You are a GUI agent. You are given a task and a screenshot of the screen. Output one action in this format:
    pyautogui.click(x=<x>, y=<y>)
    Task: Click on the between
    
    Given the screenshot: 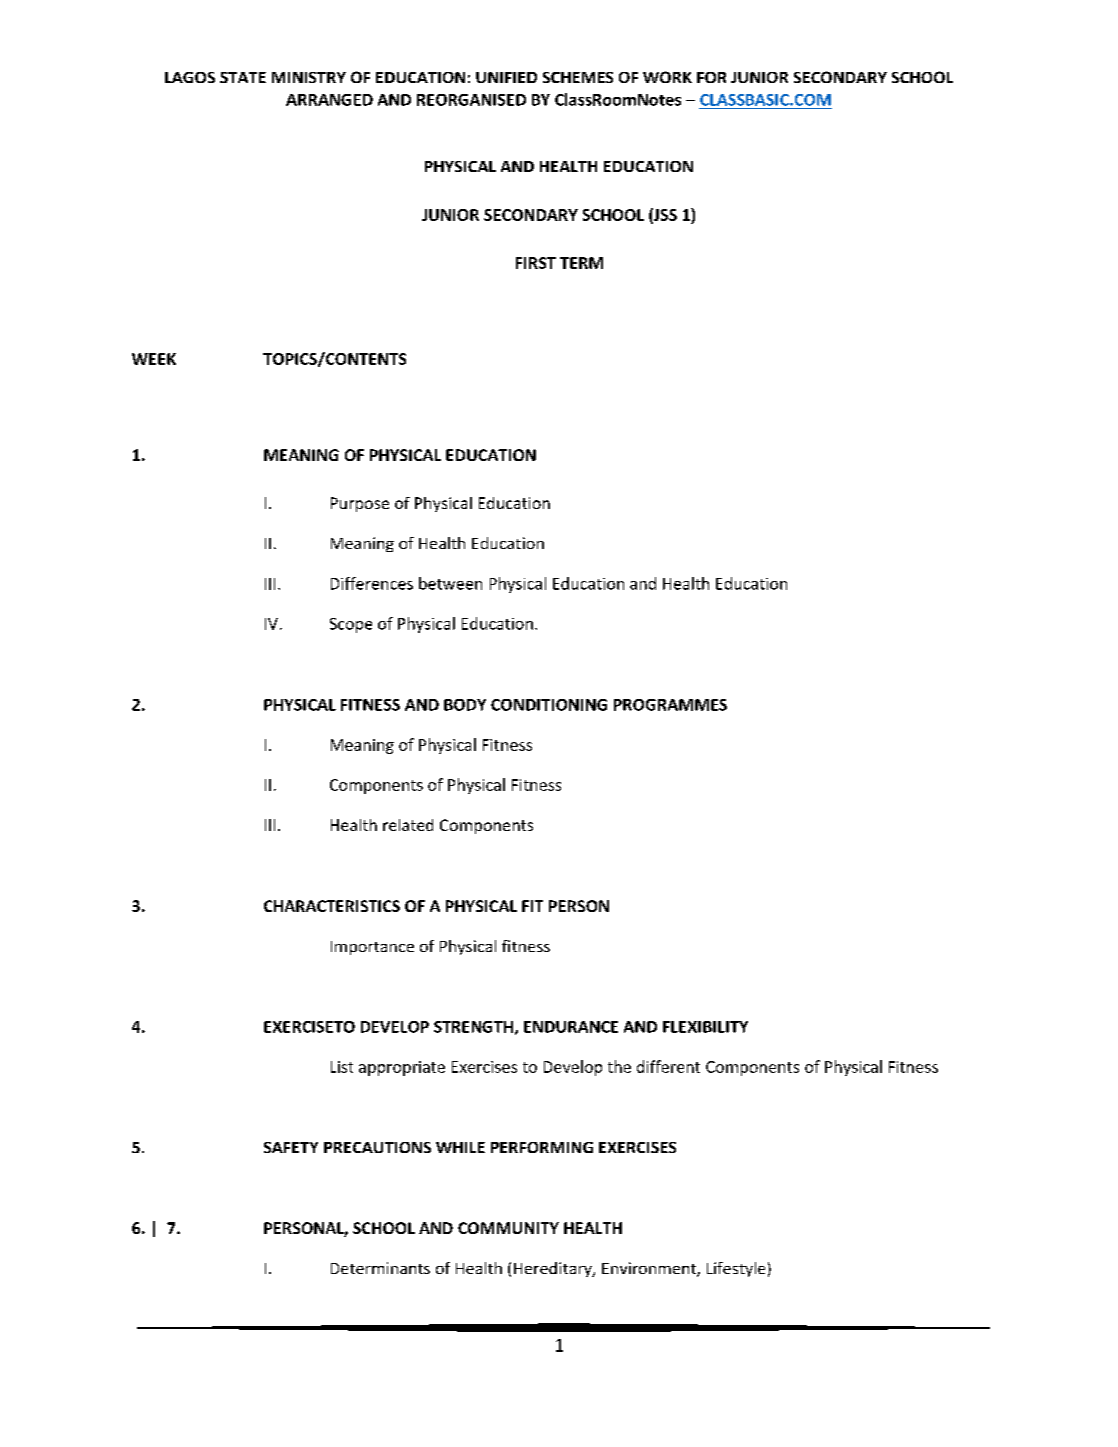 What is the action you would take?
    pyautogui.click(x=450, y=583)
